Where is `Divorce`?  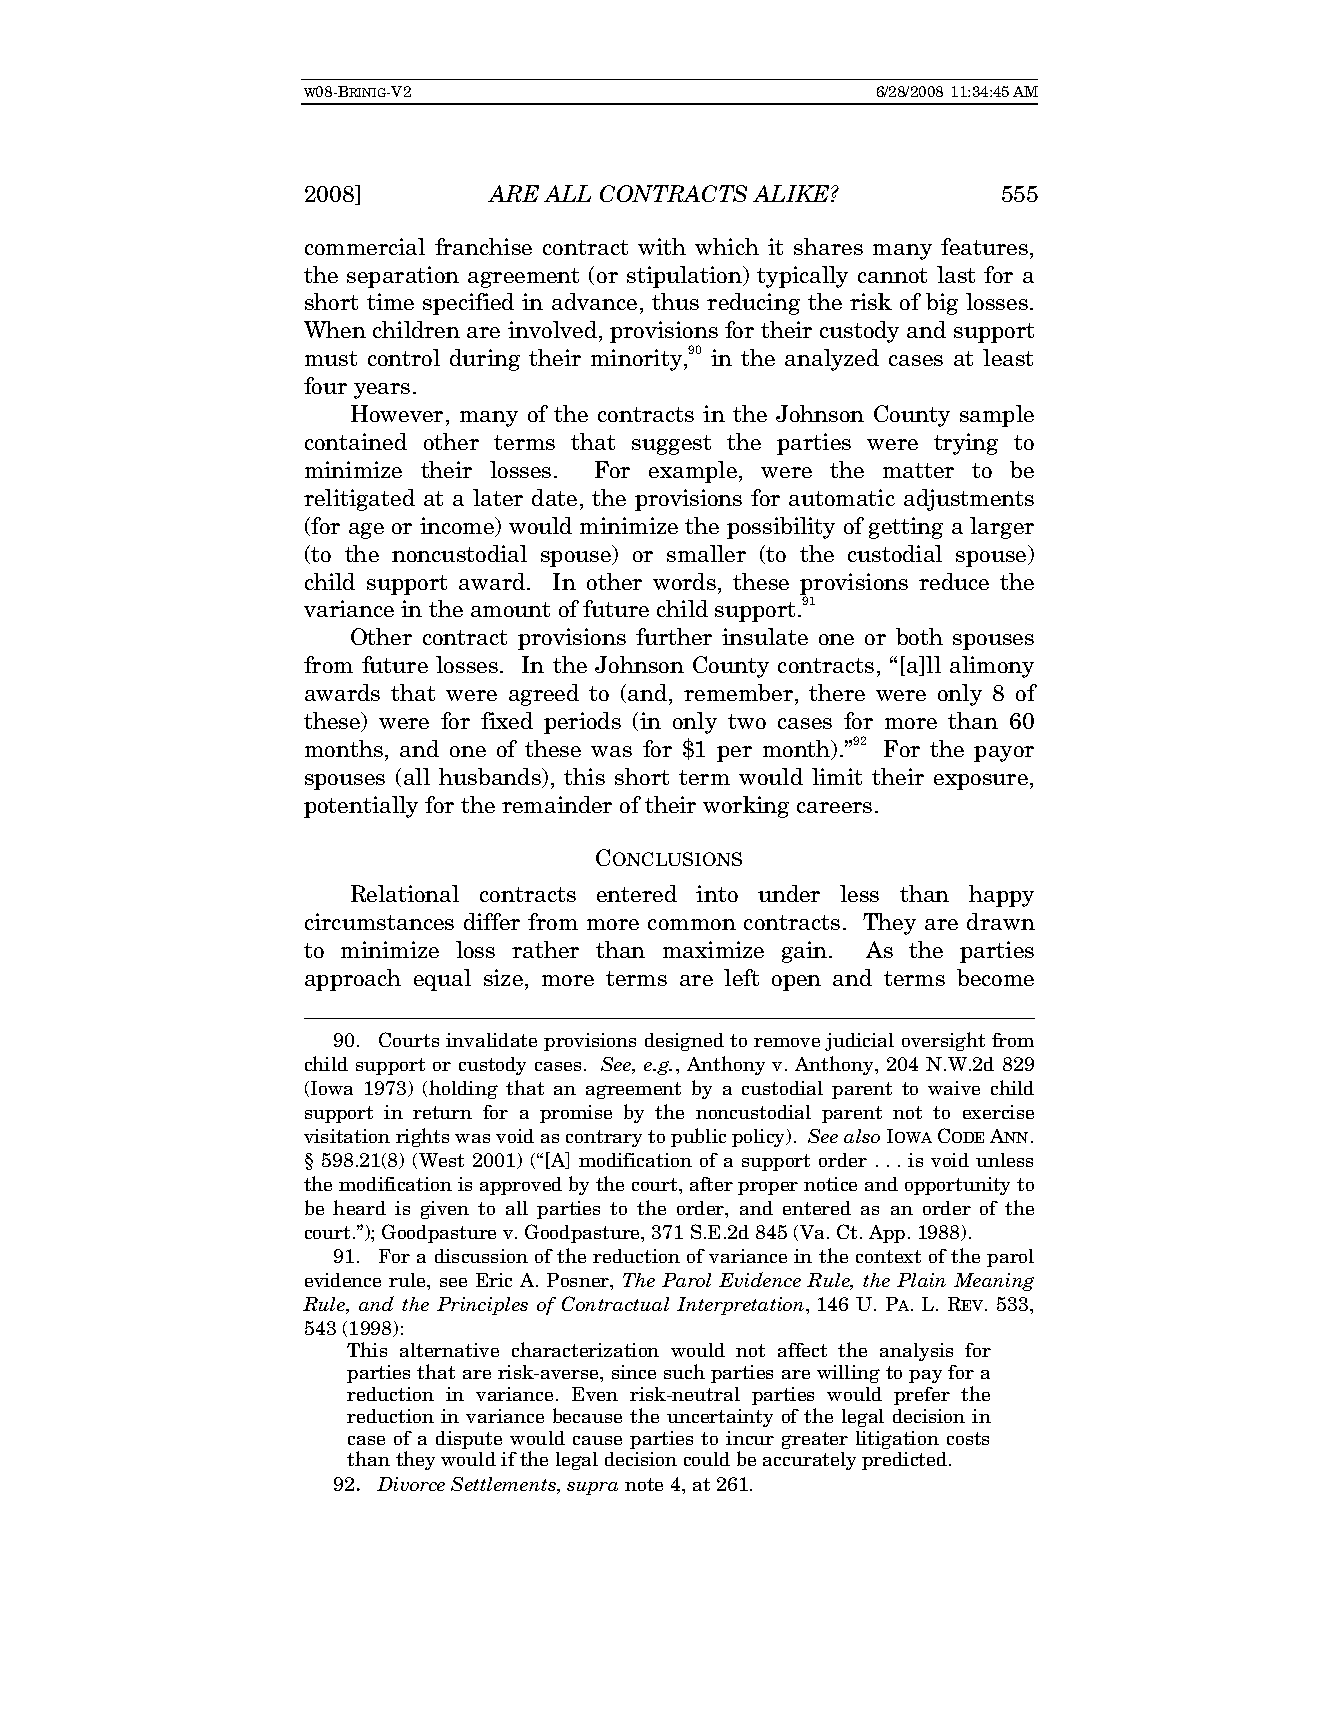 Divorce is located at coordinates (411, 1484).
